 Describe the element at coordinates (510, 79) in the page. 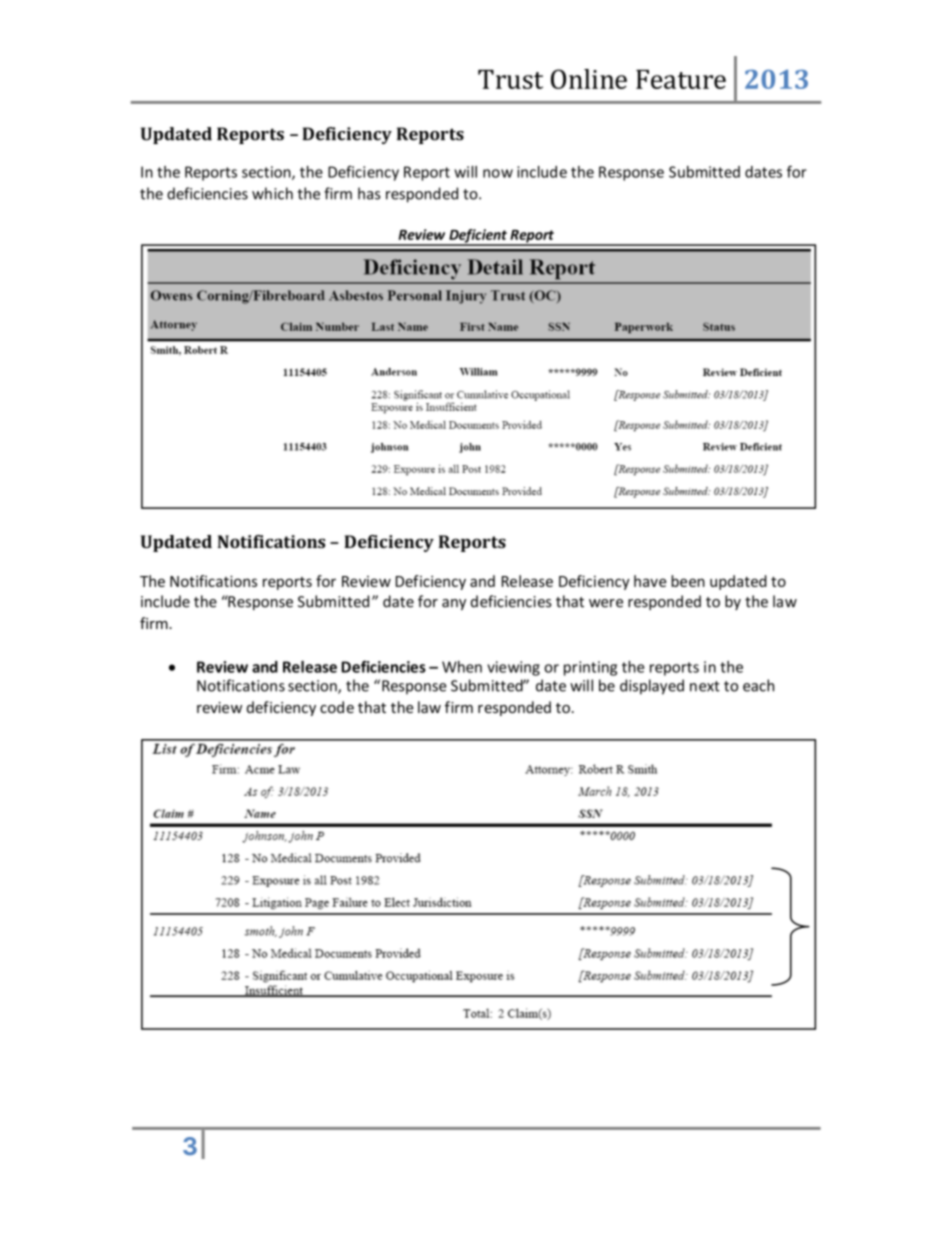

I see `Trust` at that location.
